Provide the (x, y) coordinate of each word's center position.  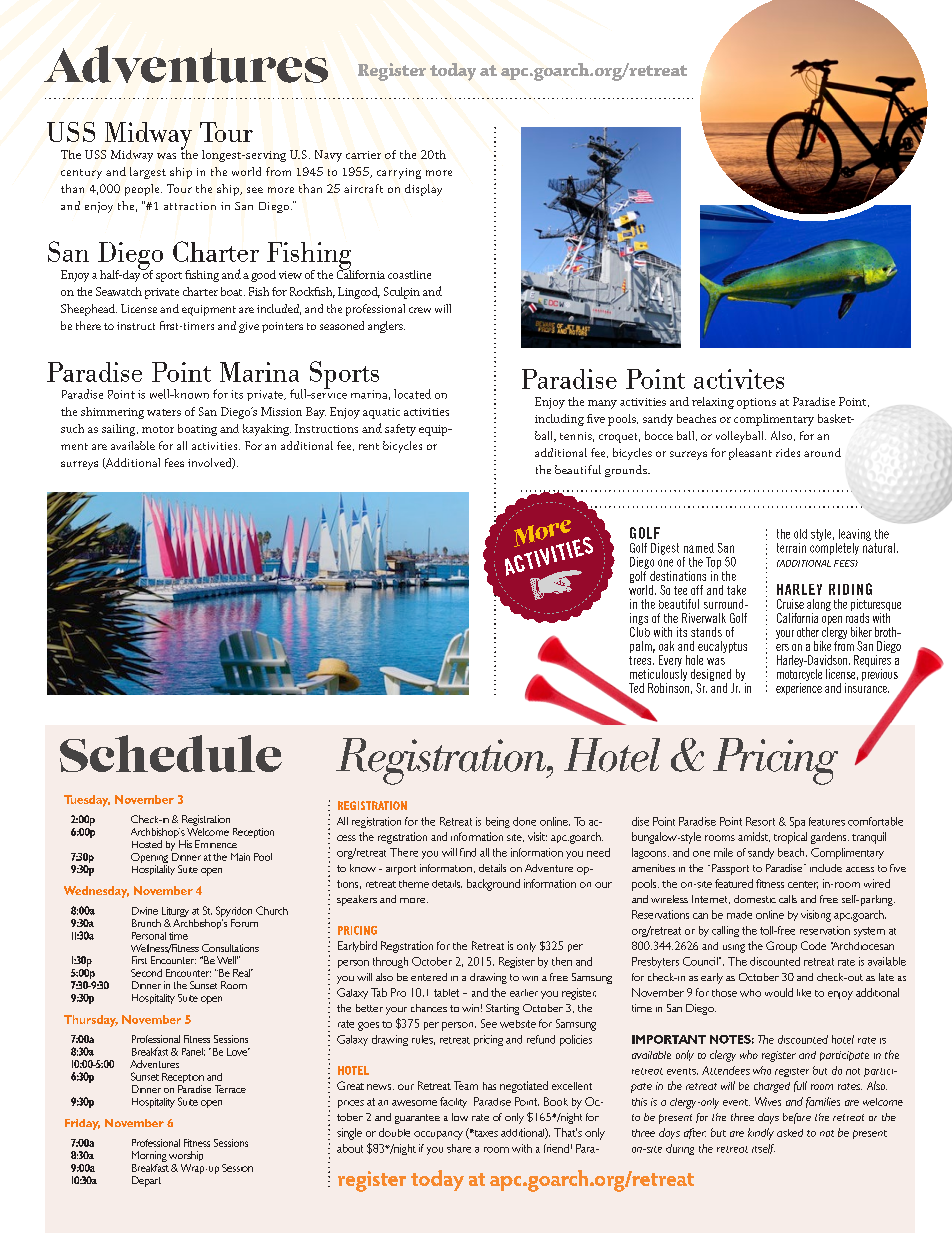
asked (790, 1133)
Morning (149, 1156)
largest (148, 173)
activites (739, 379)
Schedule (171, 753)
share (459, 1148)
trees (641, 660)
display (423, 190)
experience (799, 689)
